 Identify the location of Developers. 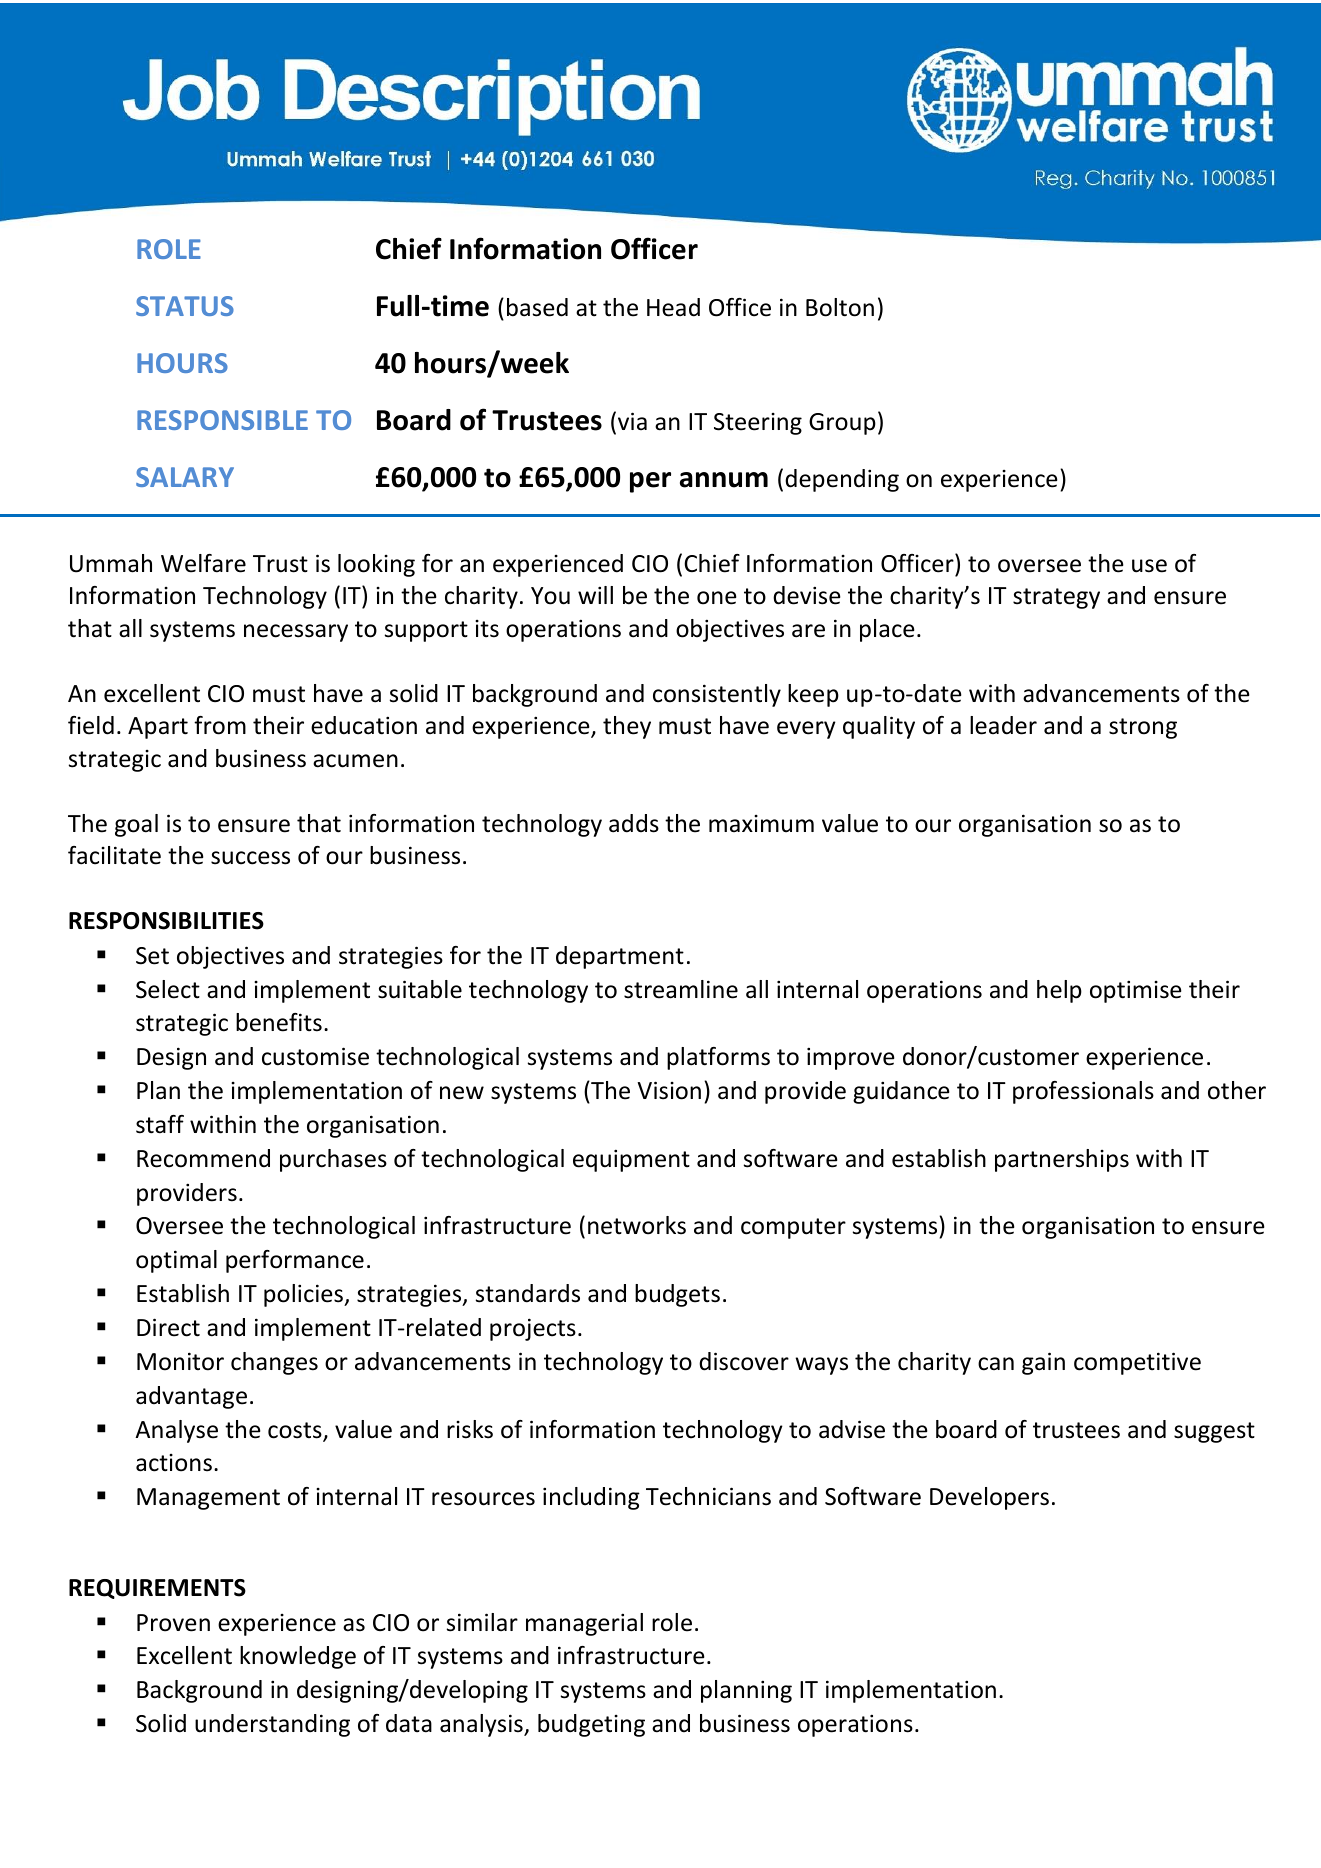
(989, 1498).
